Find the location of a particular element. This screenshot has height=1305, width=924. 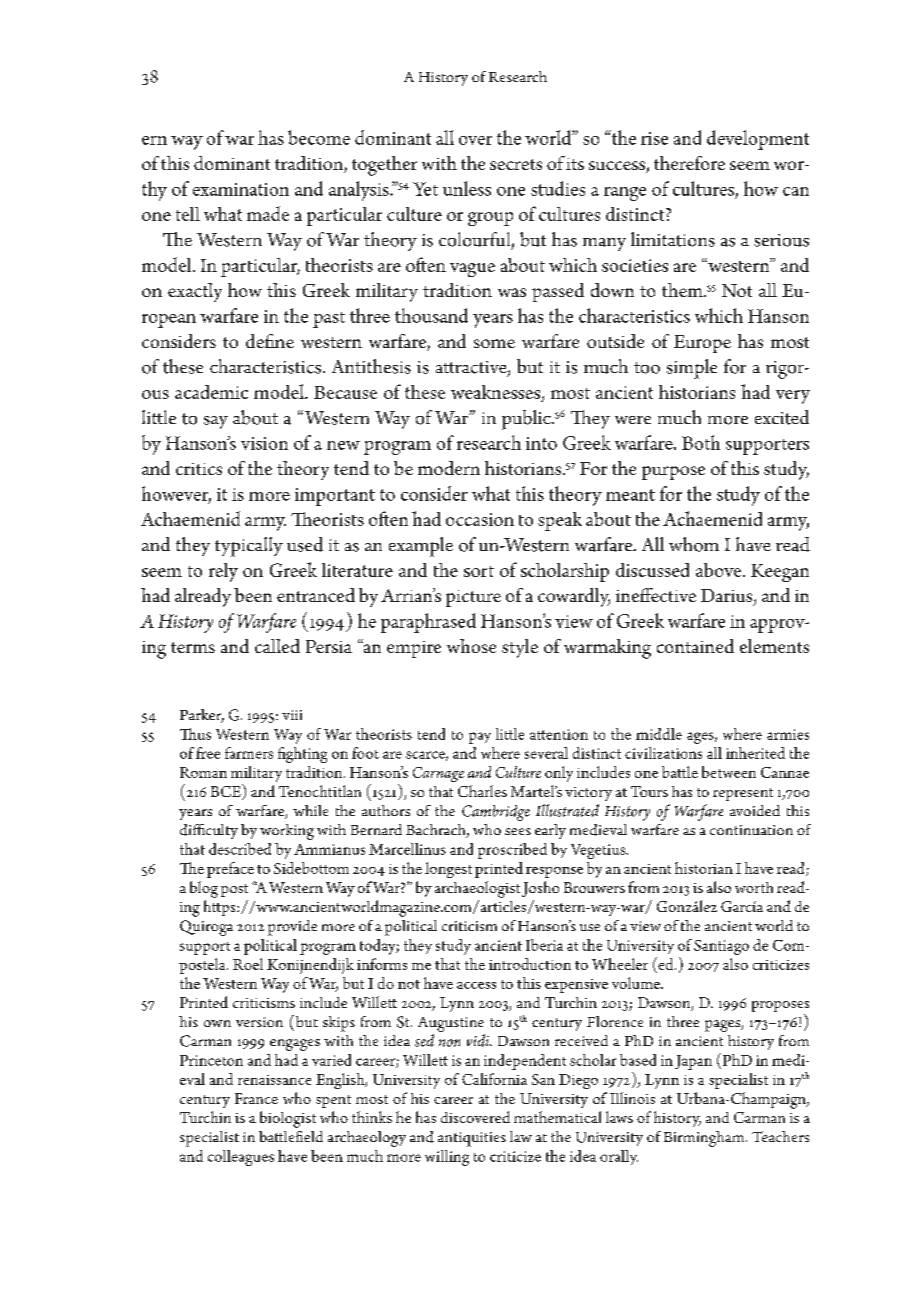

Santiago is located at coordinates (721, 947).
